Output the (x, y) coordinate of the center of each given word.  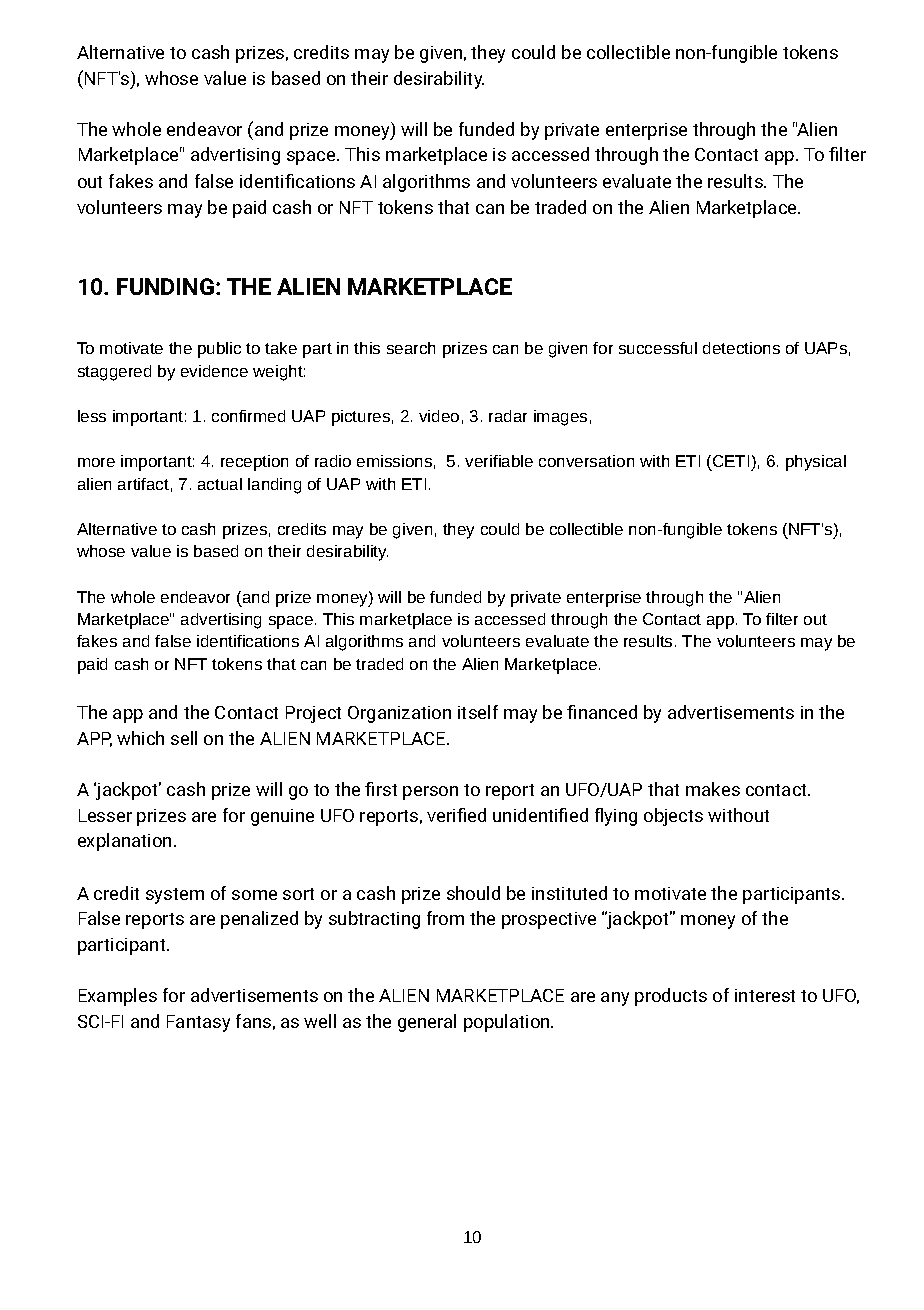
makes (713, 789)
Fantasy (198, 1023)
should (473, 893)
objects (673, 817)
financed (602, 712)
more (96, 462)
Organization (399, 714)
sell (184, 738)
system (175, 896)
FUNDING (165, 286)
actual (220, 484)
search (411, 348)
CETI (731, 461)
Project (313, 714)
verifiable (499, 461)
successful (658, 348)
